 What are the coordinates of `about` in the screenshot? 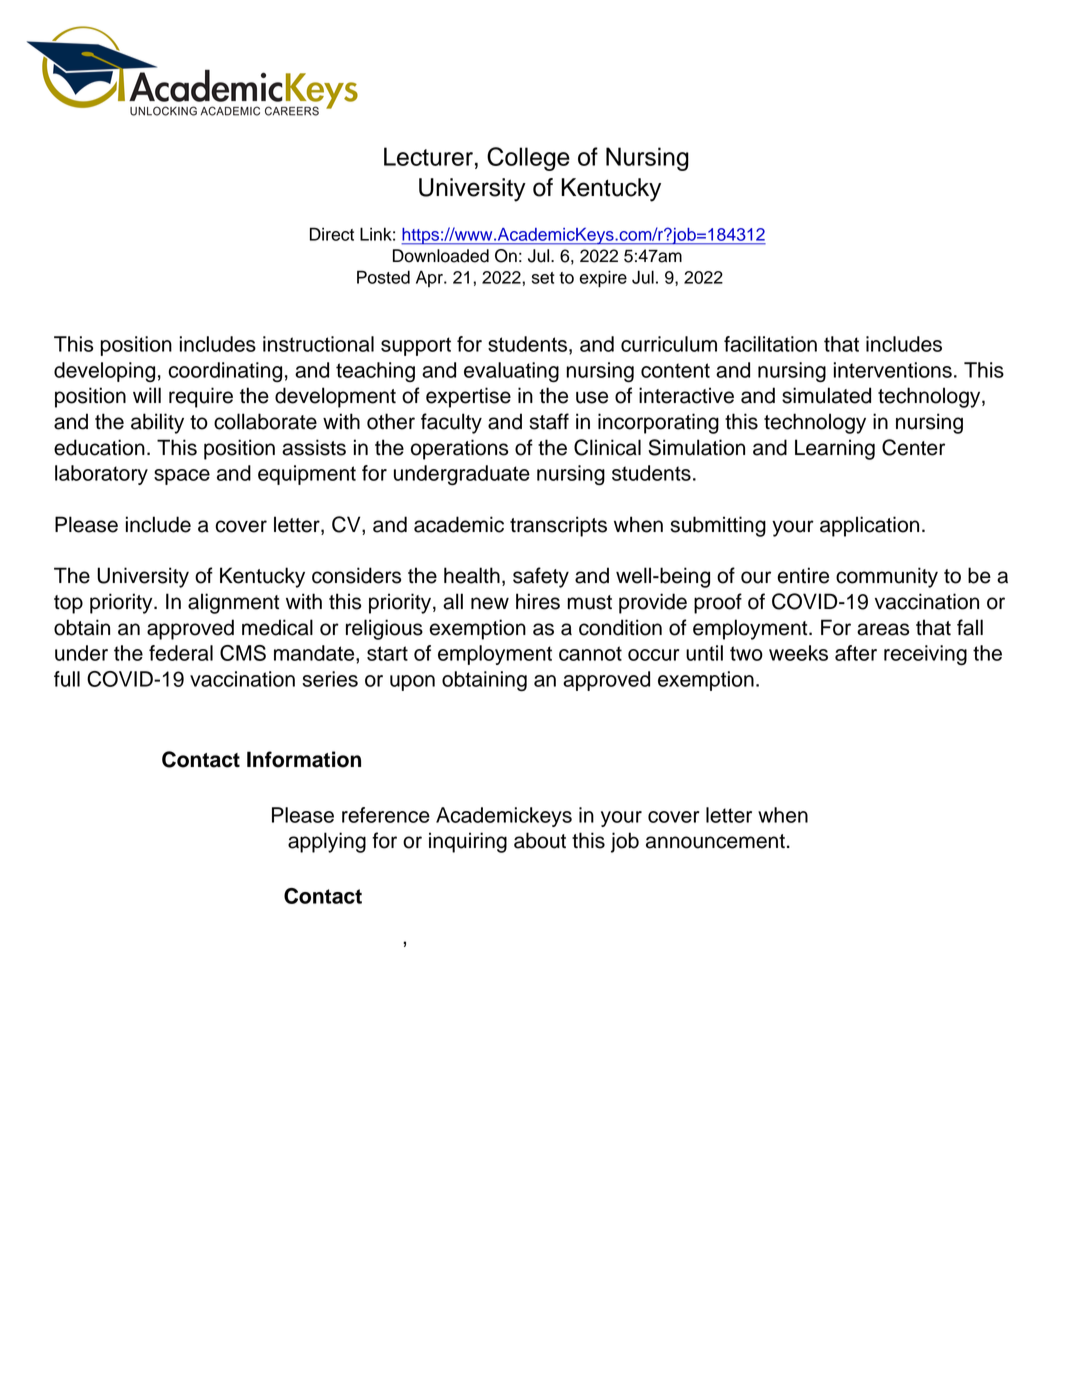 It's located at (540, 840).
